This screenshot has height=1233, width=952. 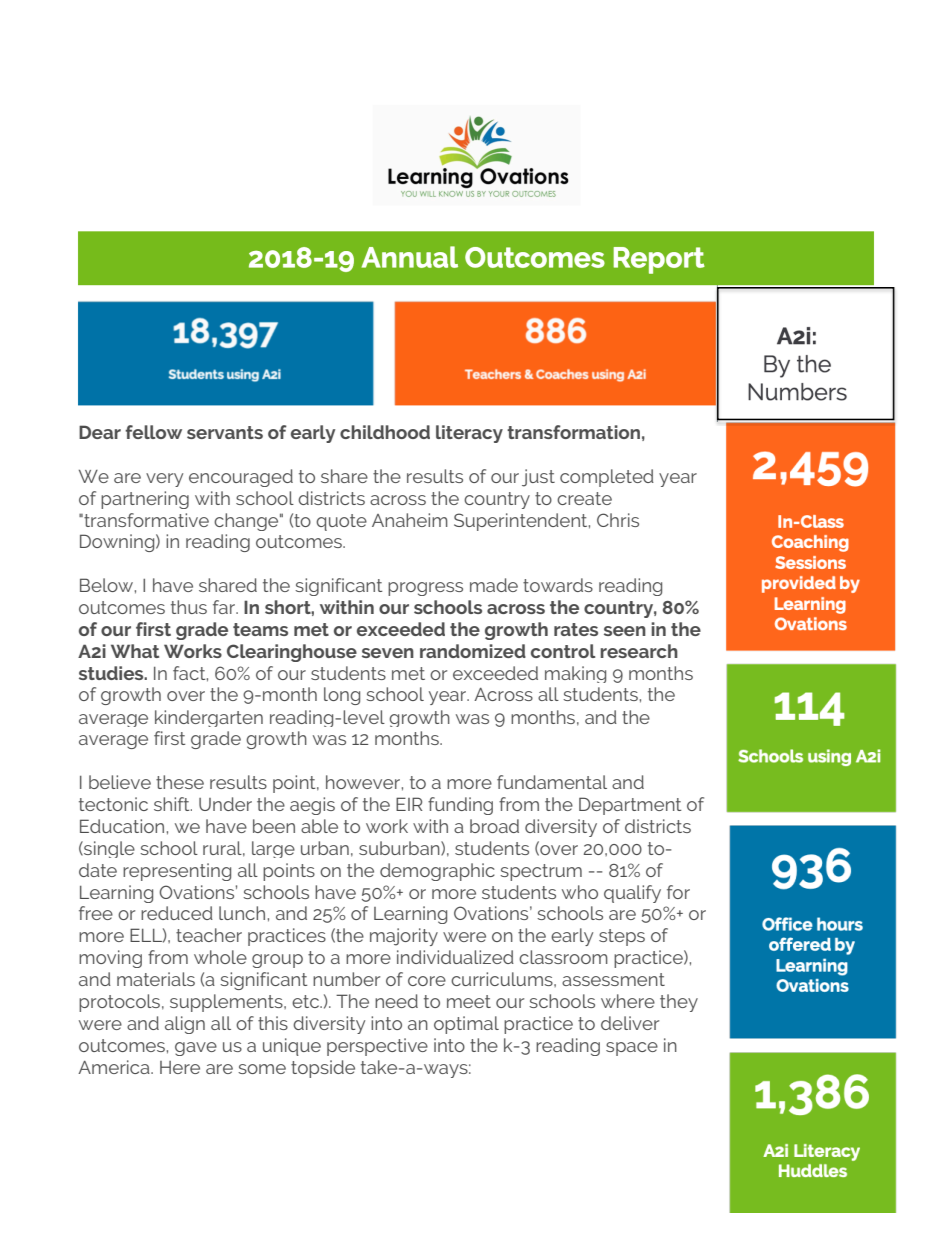 I want to click on childhood, so click(x=385, y=432).
